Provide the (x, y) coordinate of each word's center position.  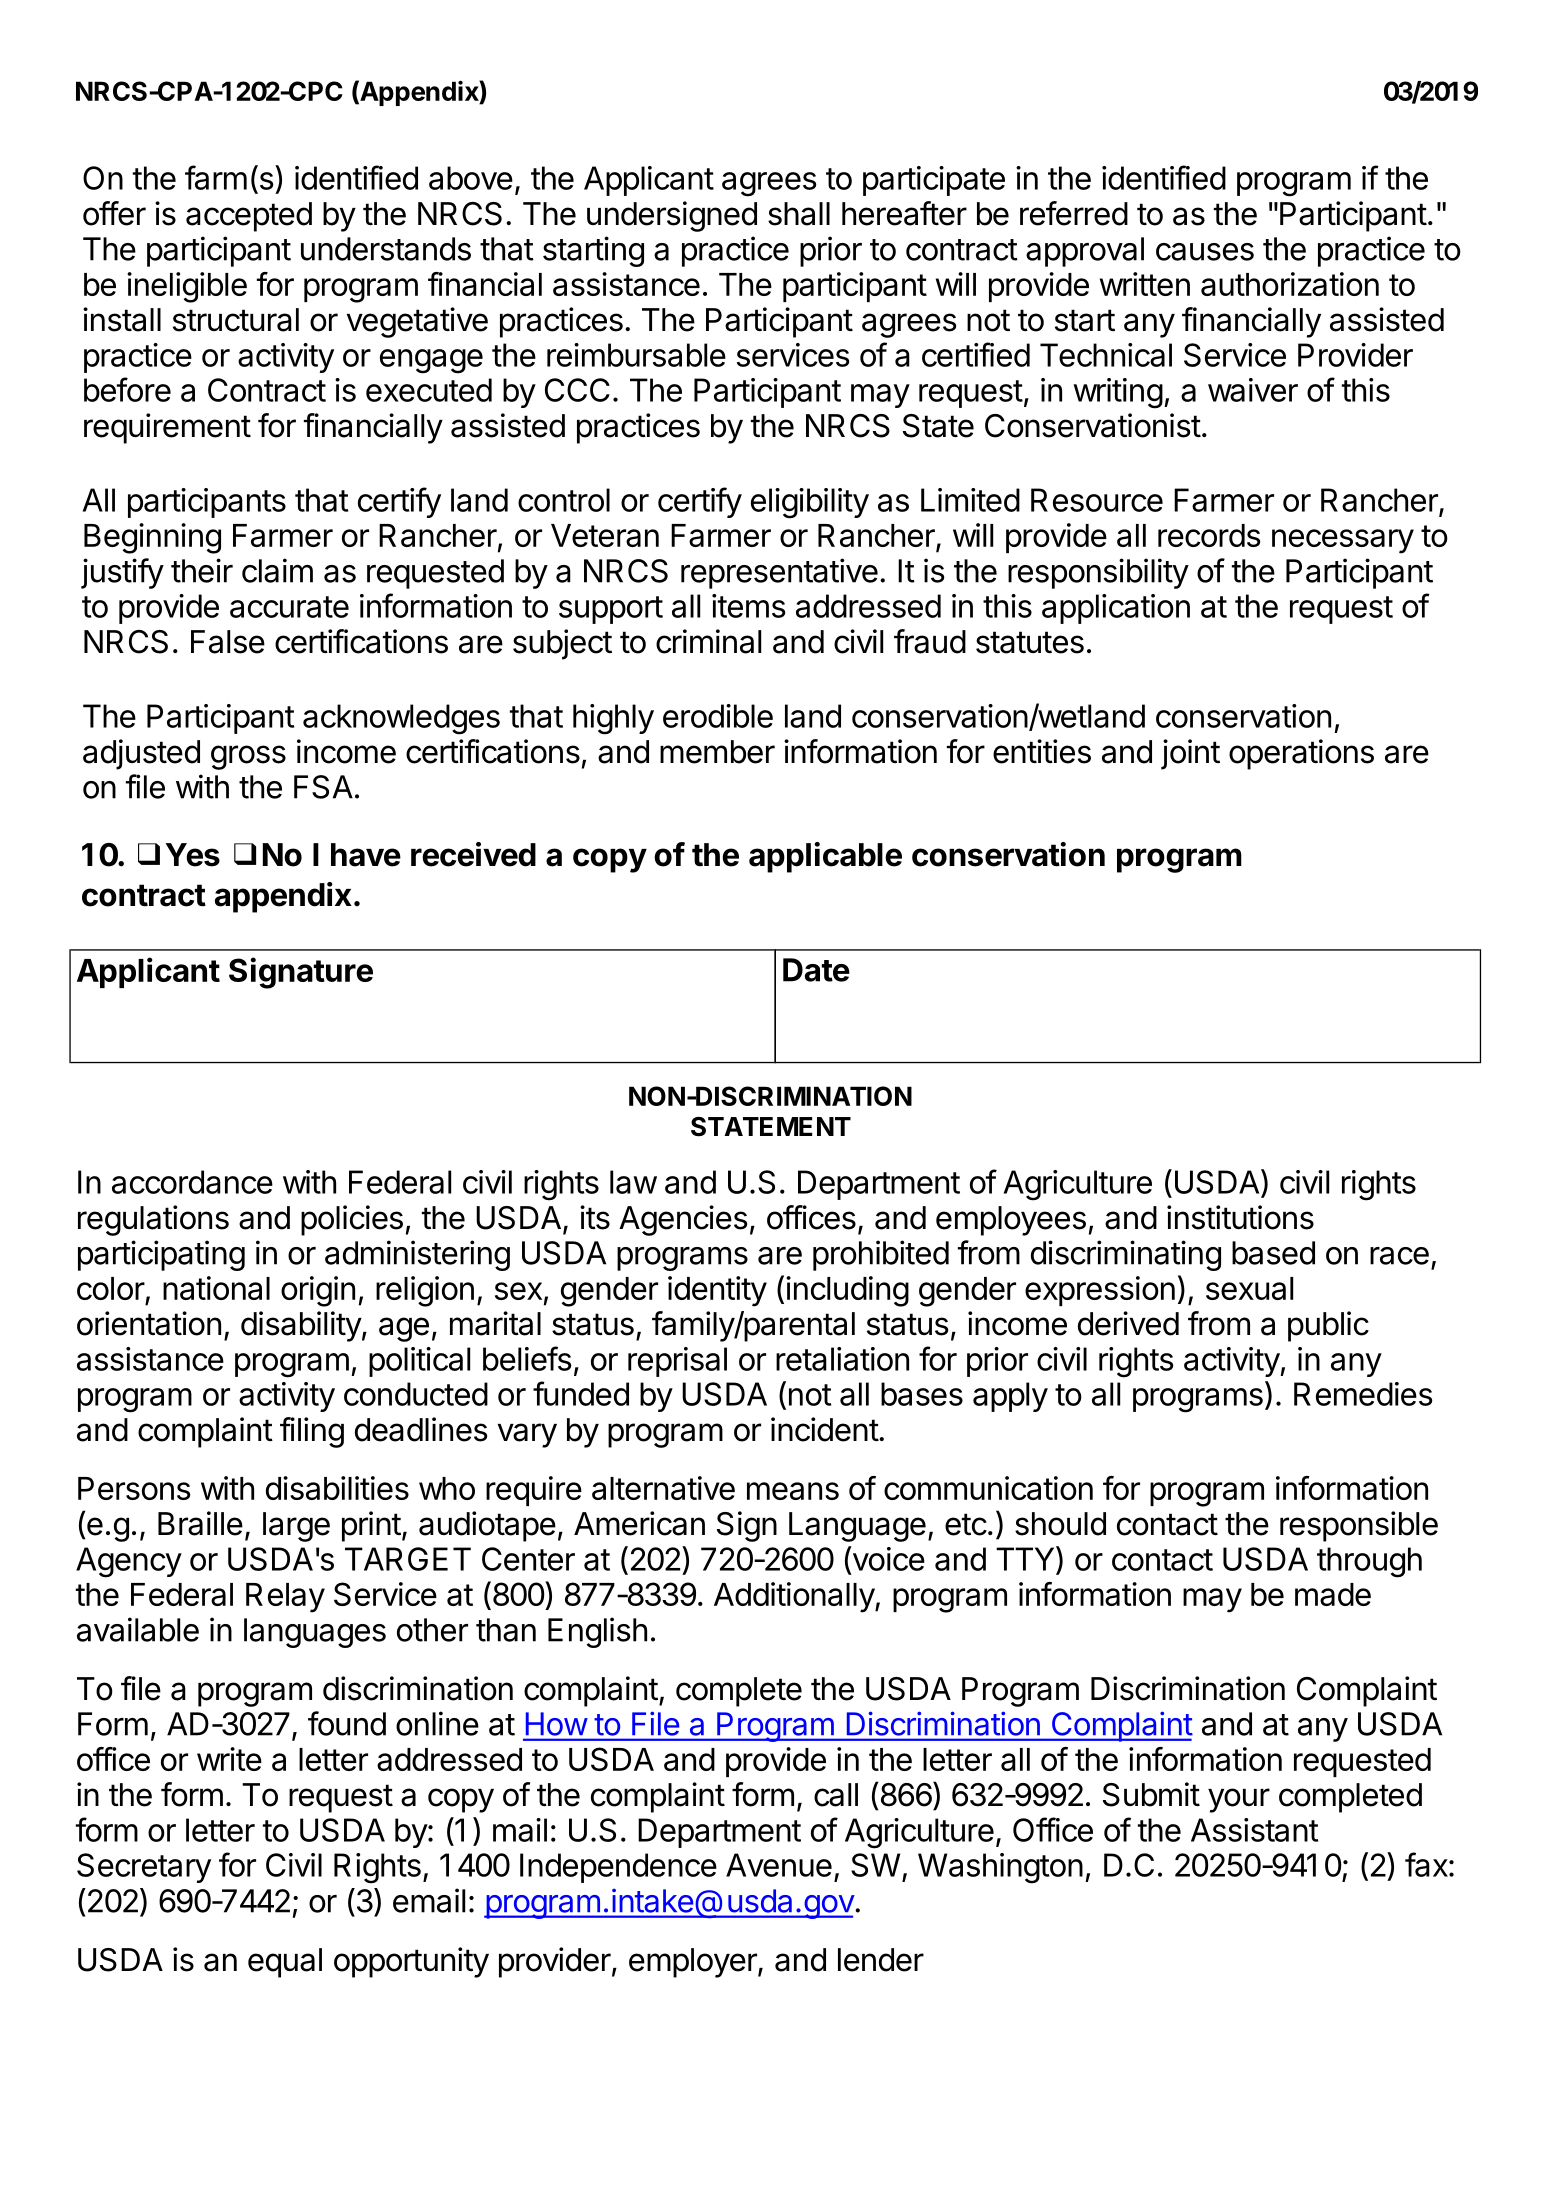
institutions (1240, 1217)
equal (285, 1963)
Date (816, 970)
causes (1205, 252)
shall (799, 214)
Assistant (1254, 1830)
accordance (192, 1182)
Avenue (779, 1865)
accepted (249, 217)
